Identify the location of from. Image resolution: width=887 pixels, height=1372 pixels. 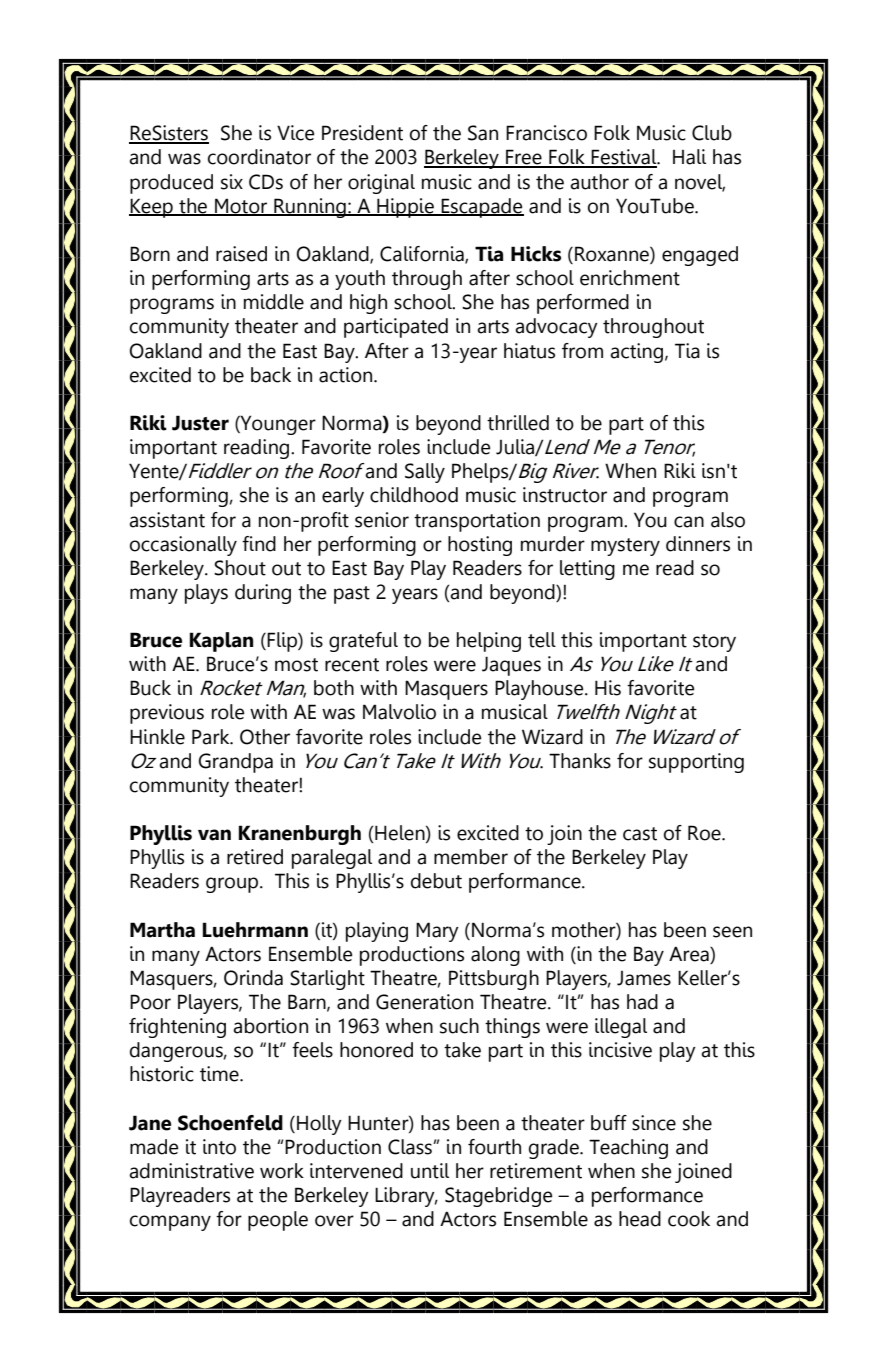
(582, 351).
